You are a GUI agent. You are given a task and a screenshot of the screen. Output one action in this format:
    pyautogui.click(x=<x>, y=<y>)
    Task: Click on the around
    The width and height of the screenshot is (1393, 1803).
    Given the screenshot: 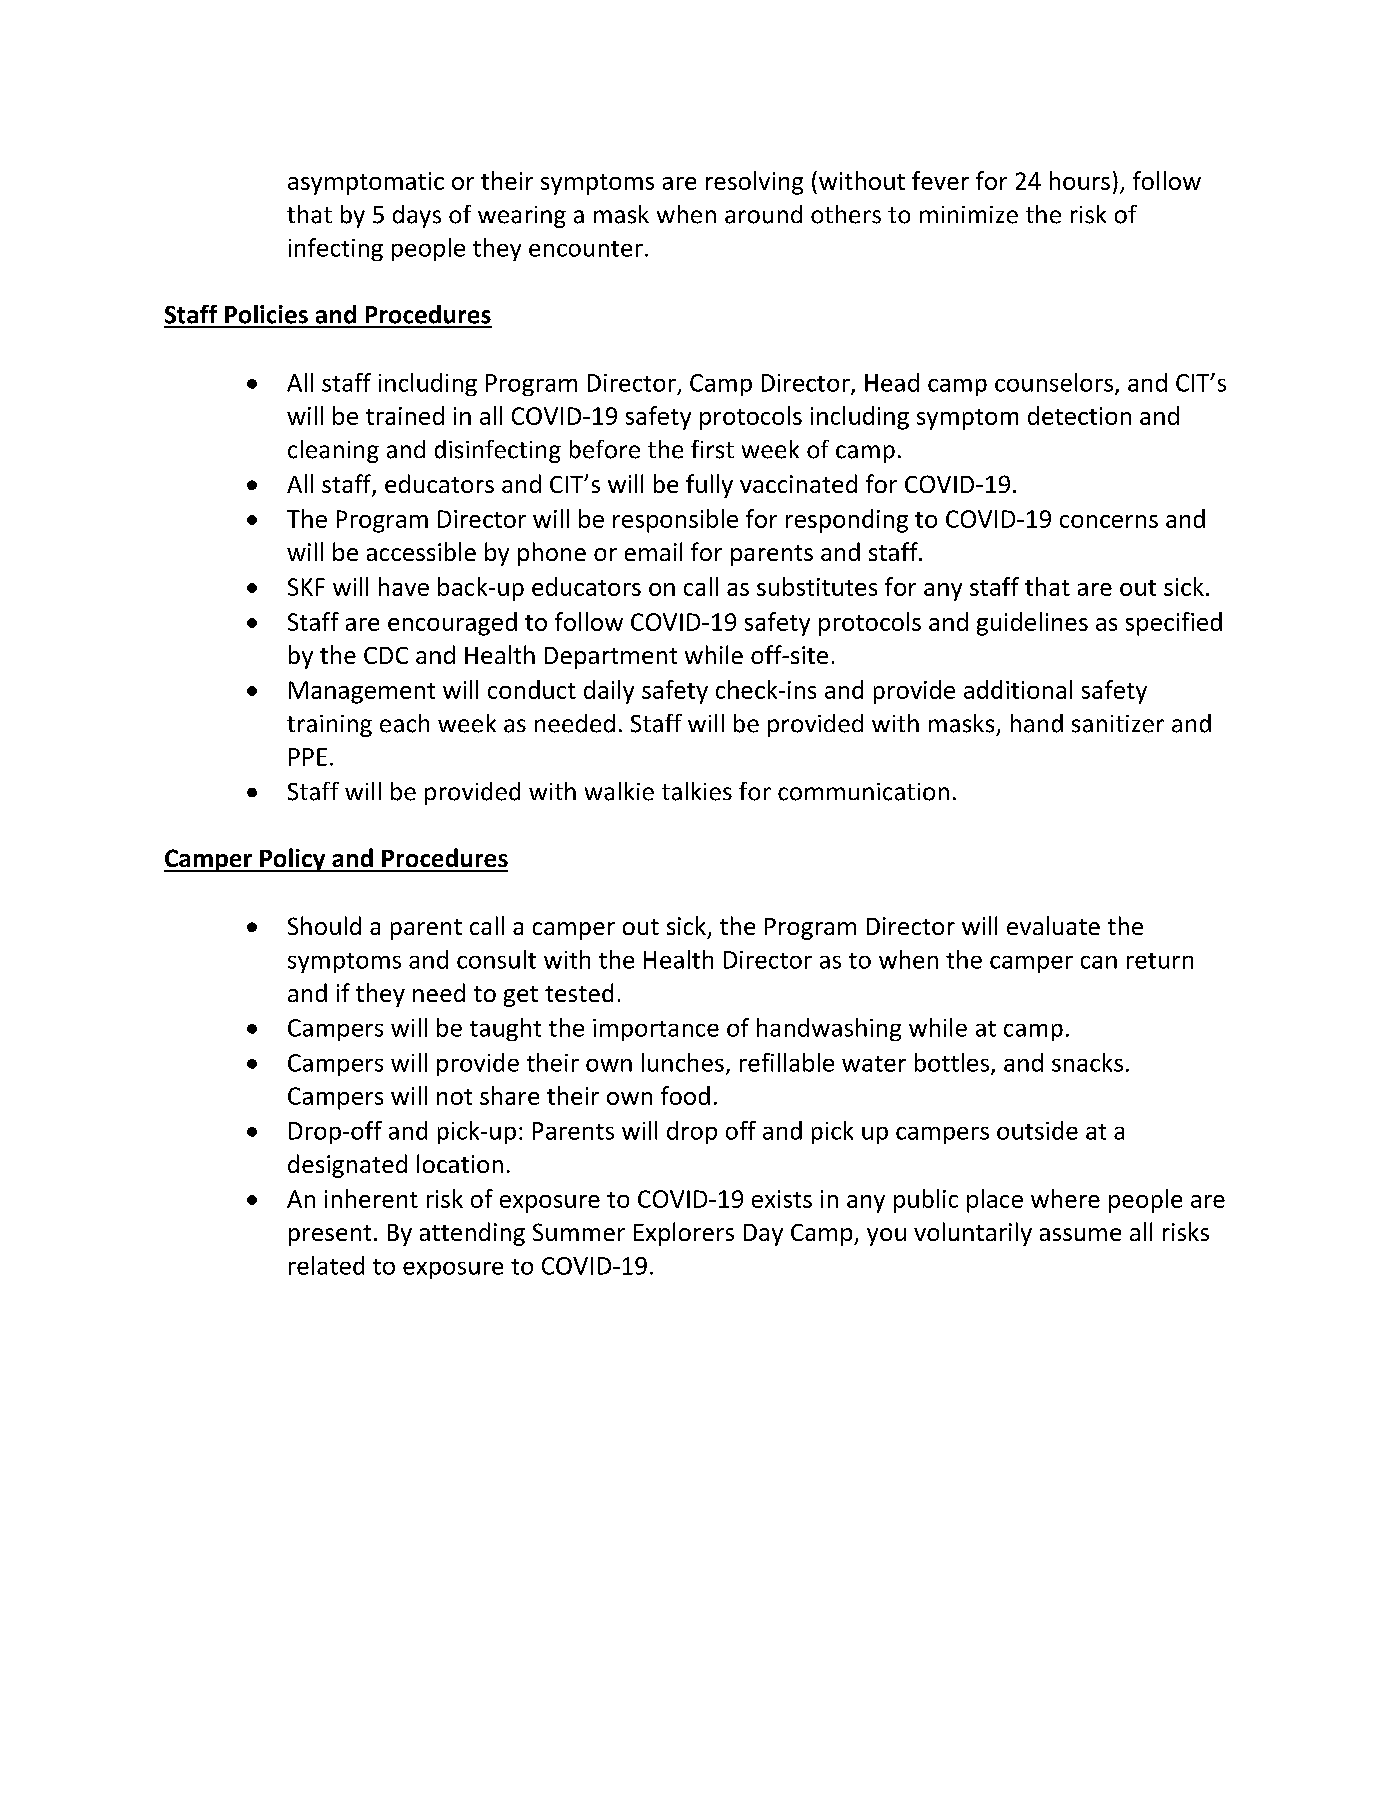 What is the action you would take?
    pyautogui.click(x=763, y=214)
